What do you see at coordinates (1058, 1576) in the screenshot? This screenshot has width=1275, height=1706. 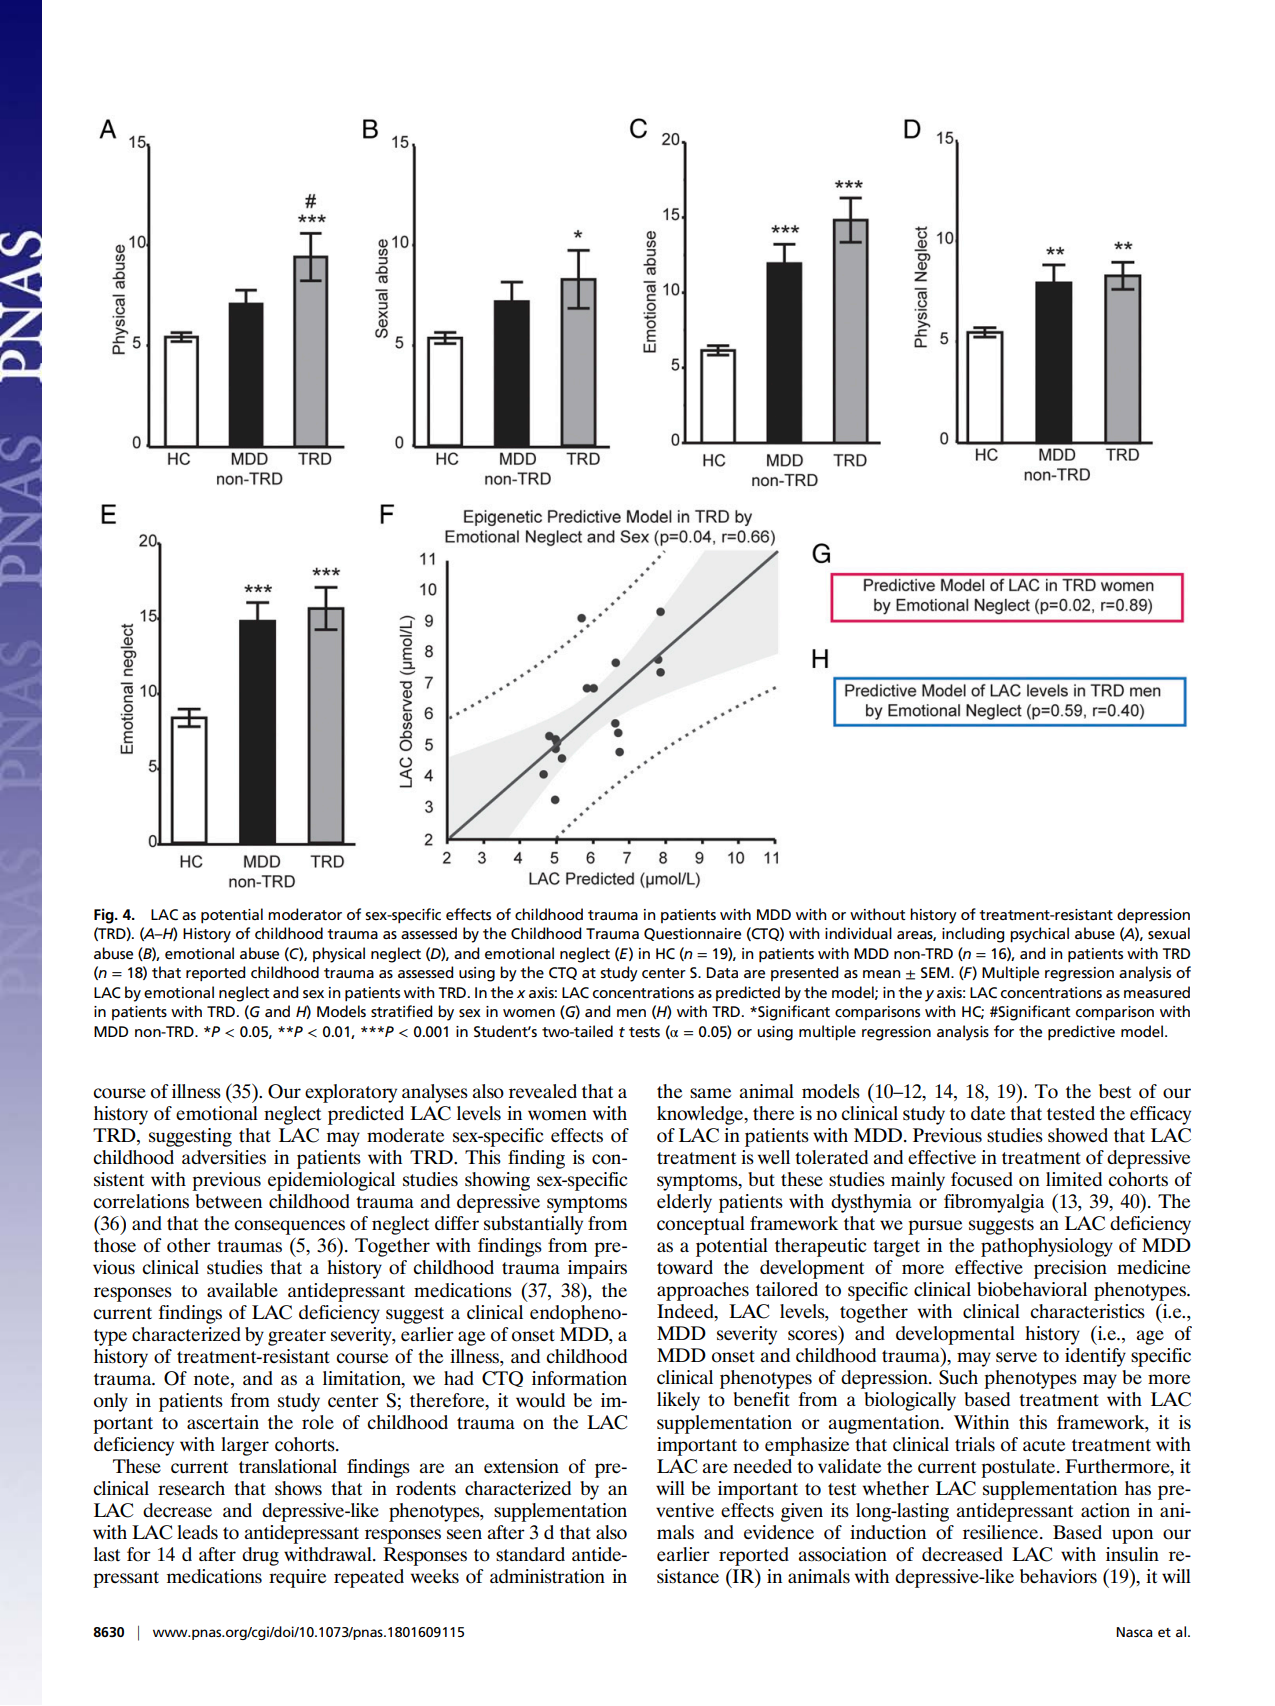 I see `behaviors` at bounding box center [1058, 1576].
